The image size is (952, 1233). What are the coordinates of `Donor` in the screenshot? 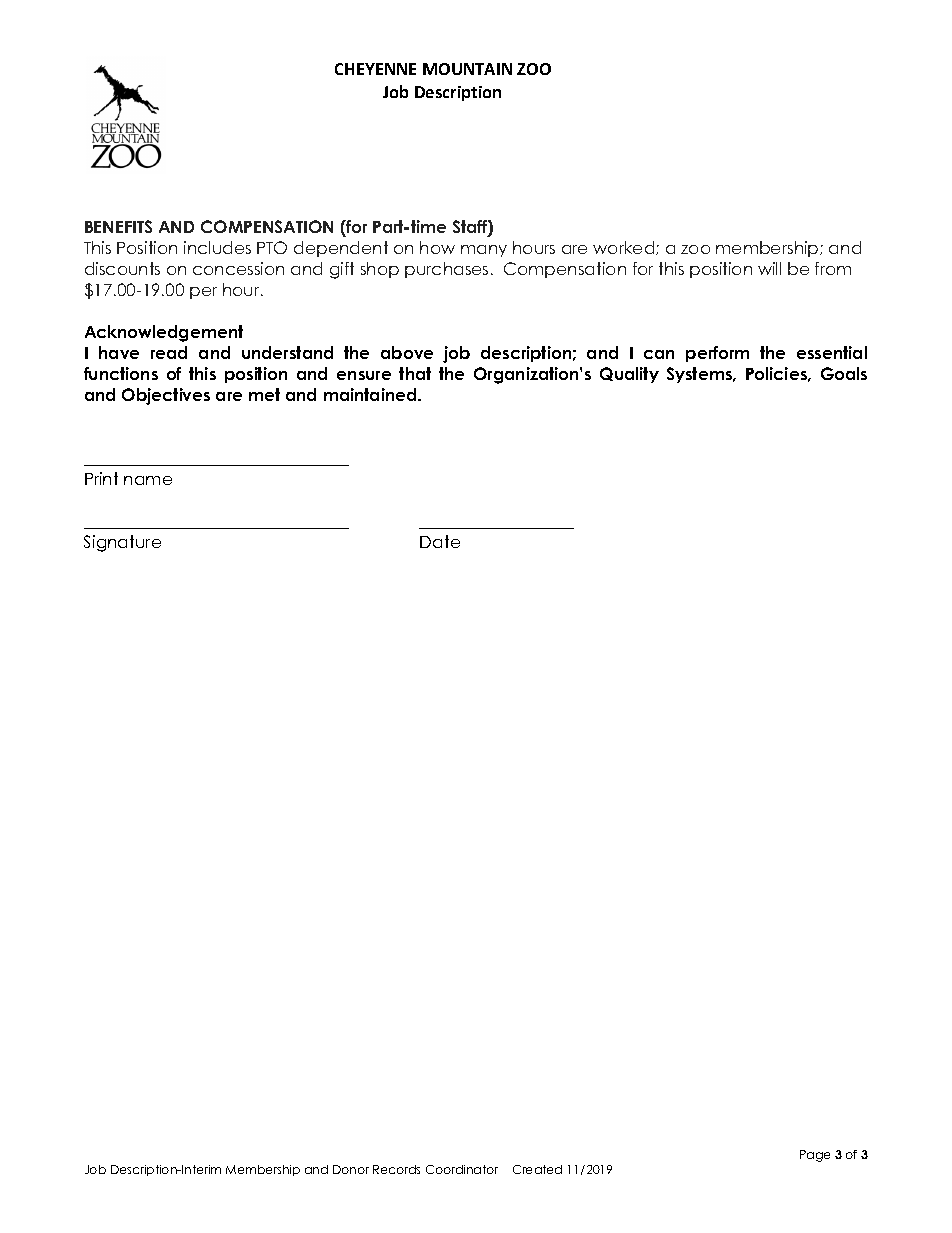 It's located at (351, 1169).
